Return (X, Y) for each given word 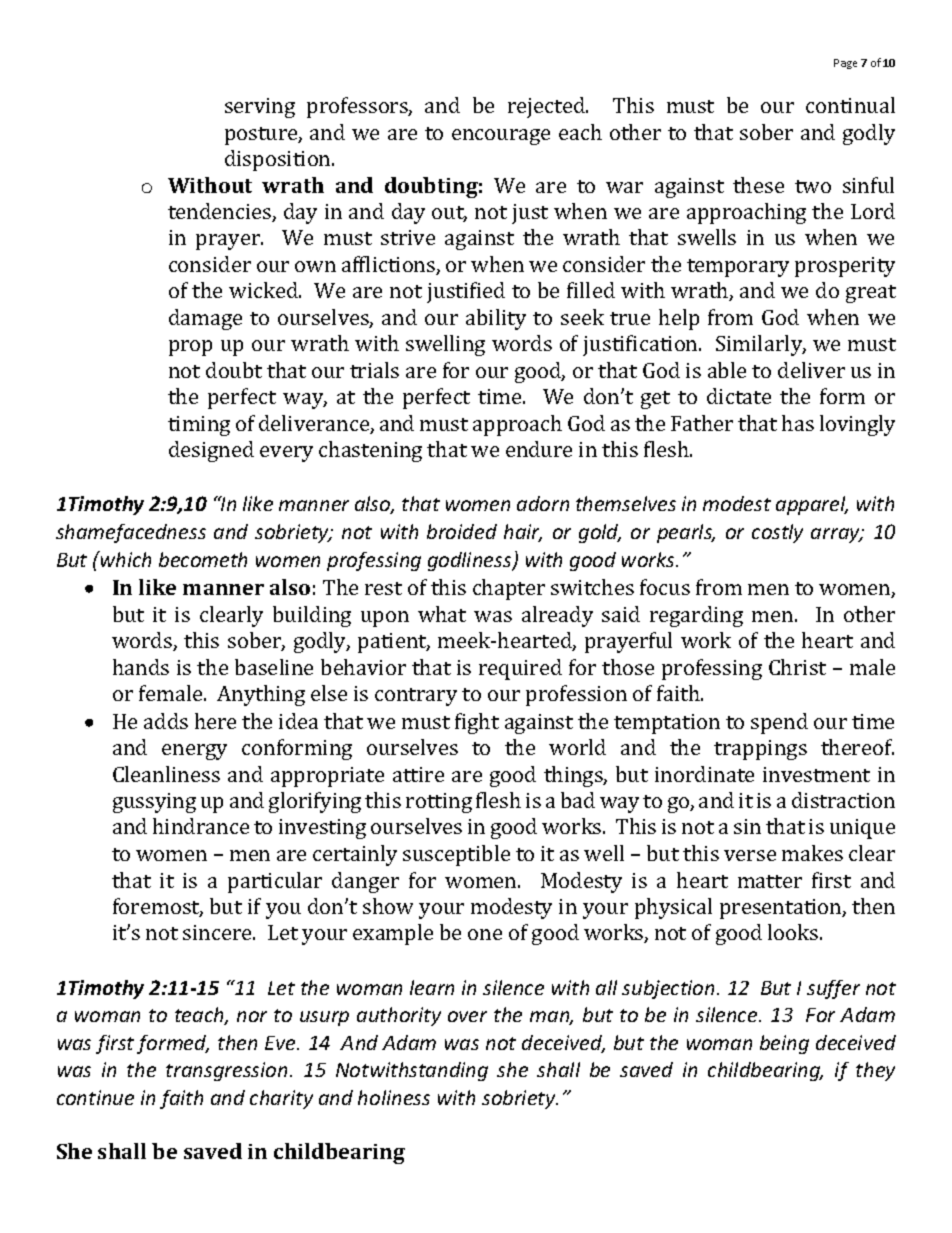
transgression (226, 1071)
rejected (547, 107)
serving (260, 108)
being (784, 1044)
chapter (509, 589)
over (467, 1016)
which (125, 559)
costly (777, 533)
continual (850, 105)
